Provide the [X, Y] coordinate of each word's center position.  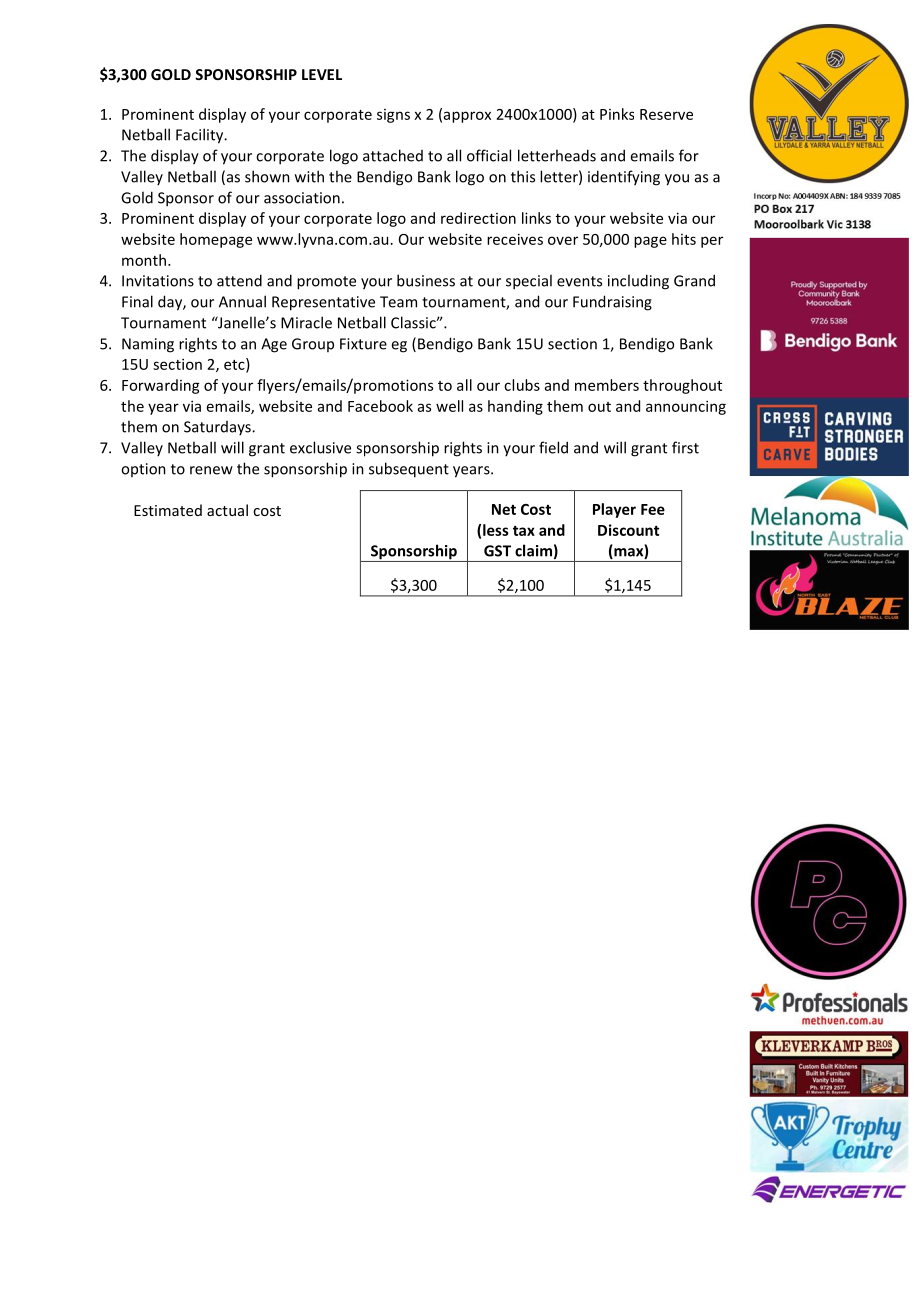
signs [393, 116]
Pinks [617, 114]
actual [227, 510]
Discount [628, 530]
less [496, 530]
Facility [201, 136]
